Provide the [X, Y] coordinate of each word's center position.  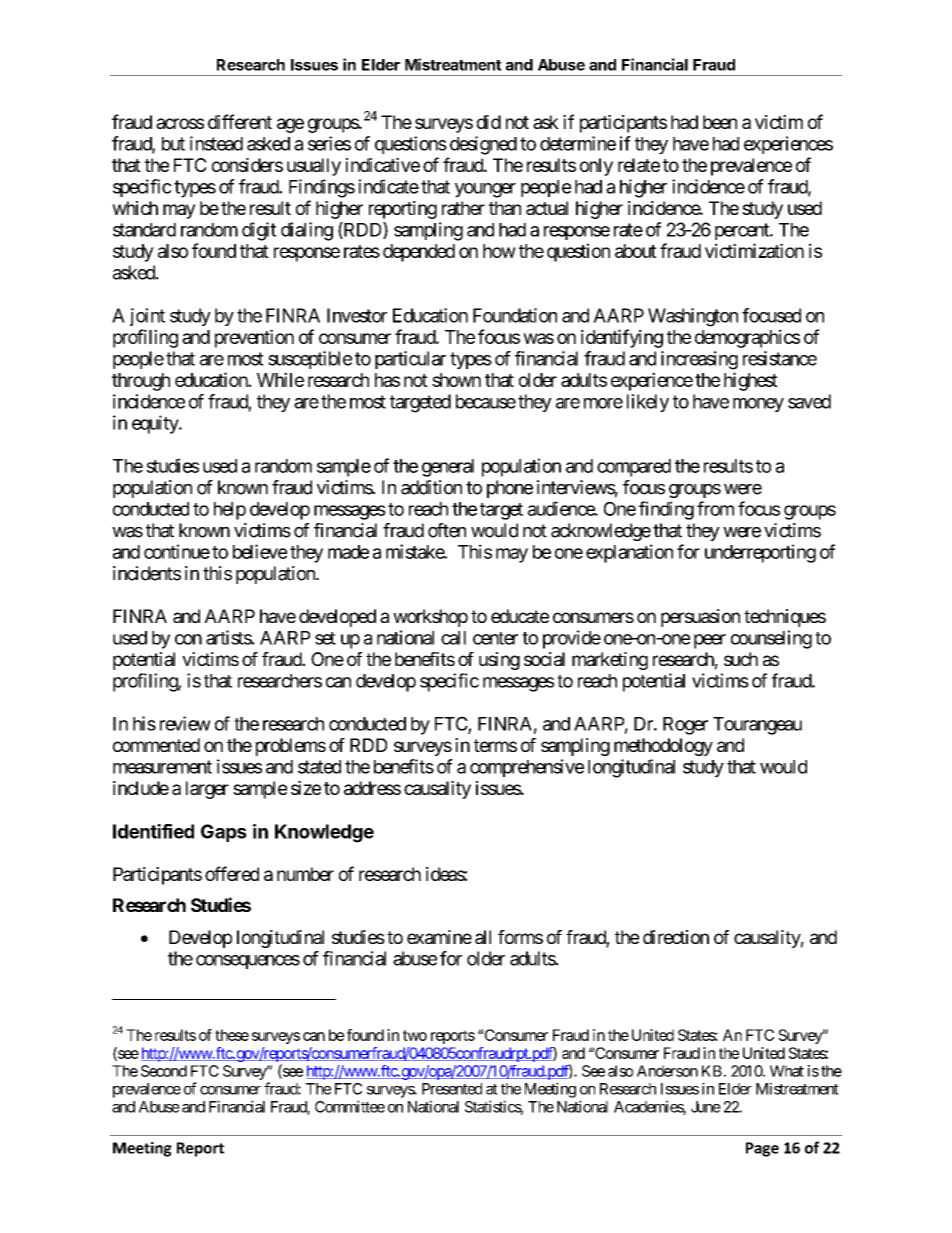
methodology [663, 747]
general [448, 468]
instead [216, 143]
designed [483, 145]
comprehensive [527, 768]
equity [156, 424]
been [720, 122]
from [715, 508]
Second [164, 1071]
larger [207, 790]
